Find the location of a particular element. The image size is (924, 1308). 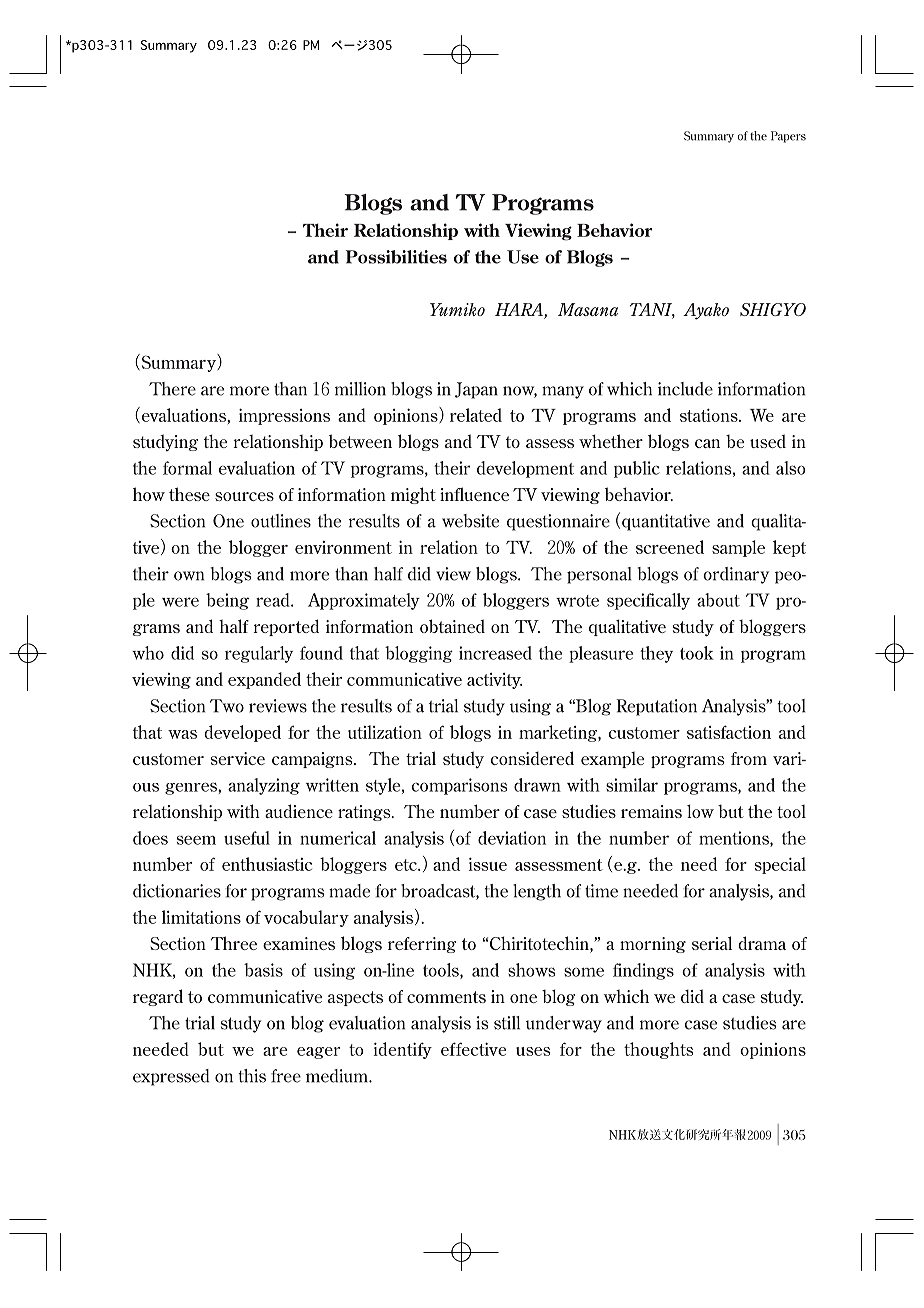

thoughts is located at coordinates (658, 1050).
